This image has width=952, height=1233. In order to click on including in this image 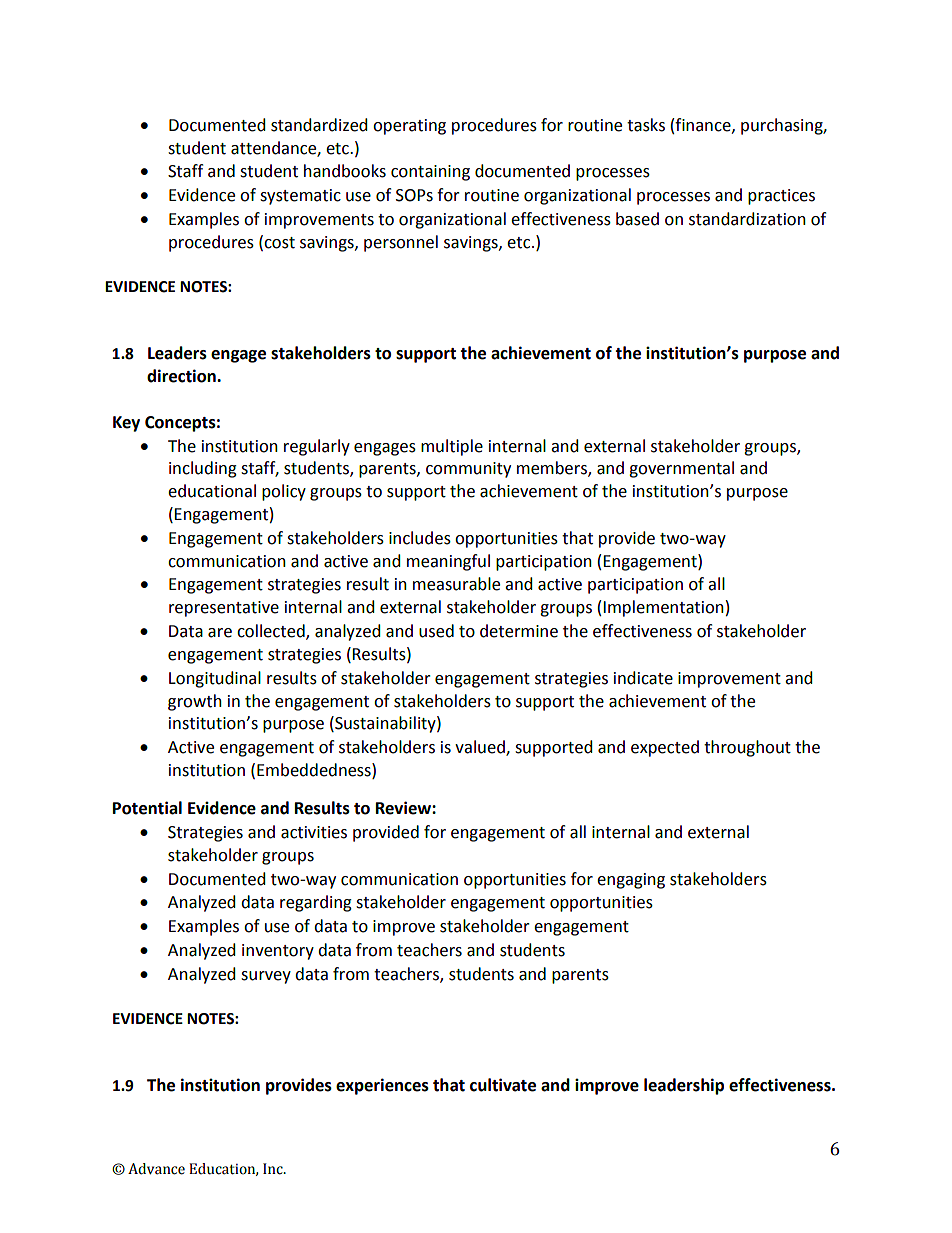, I will do `click(203, 469)`.
